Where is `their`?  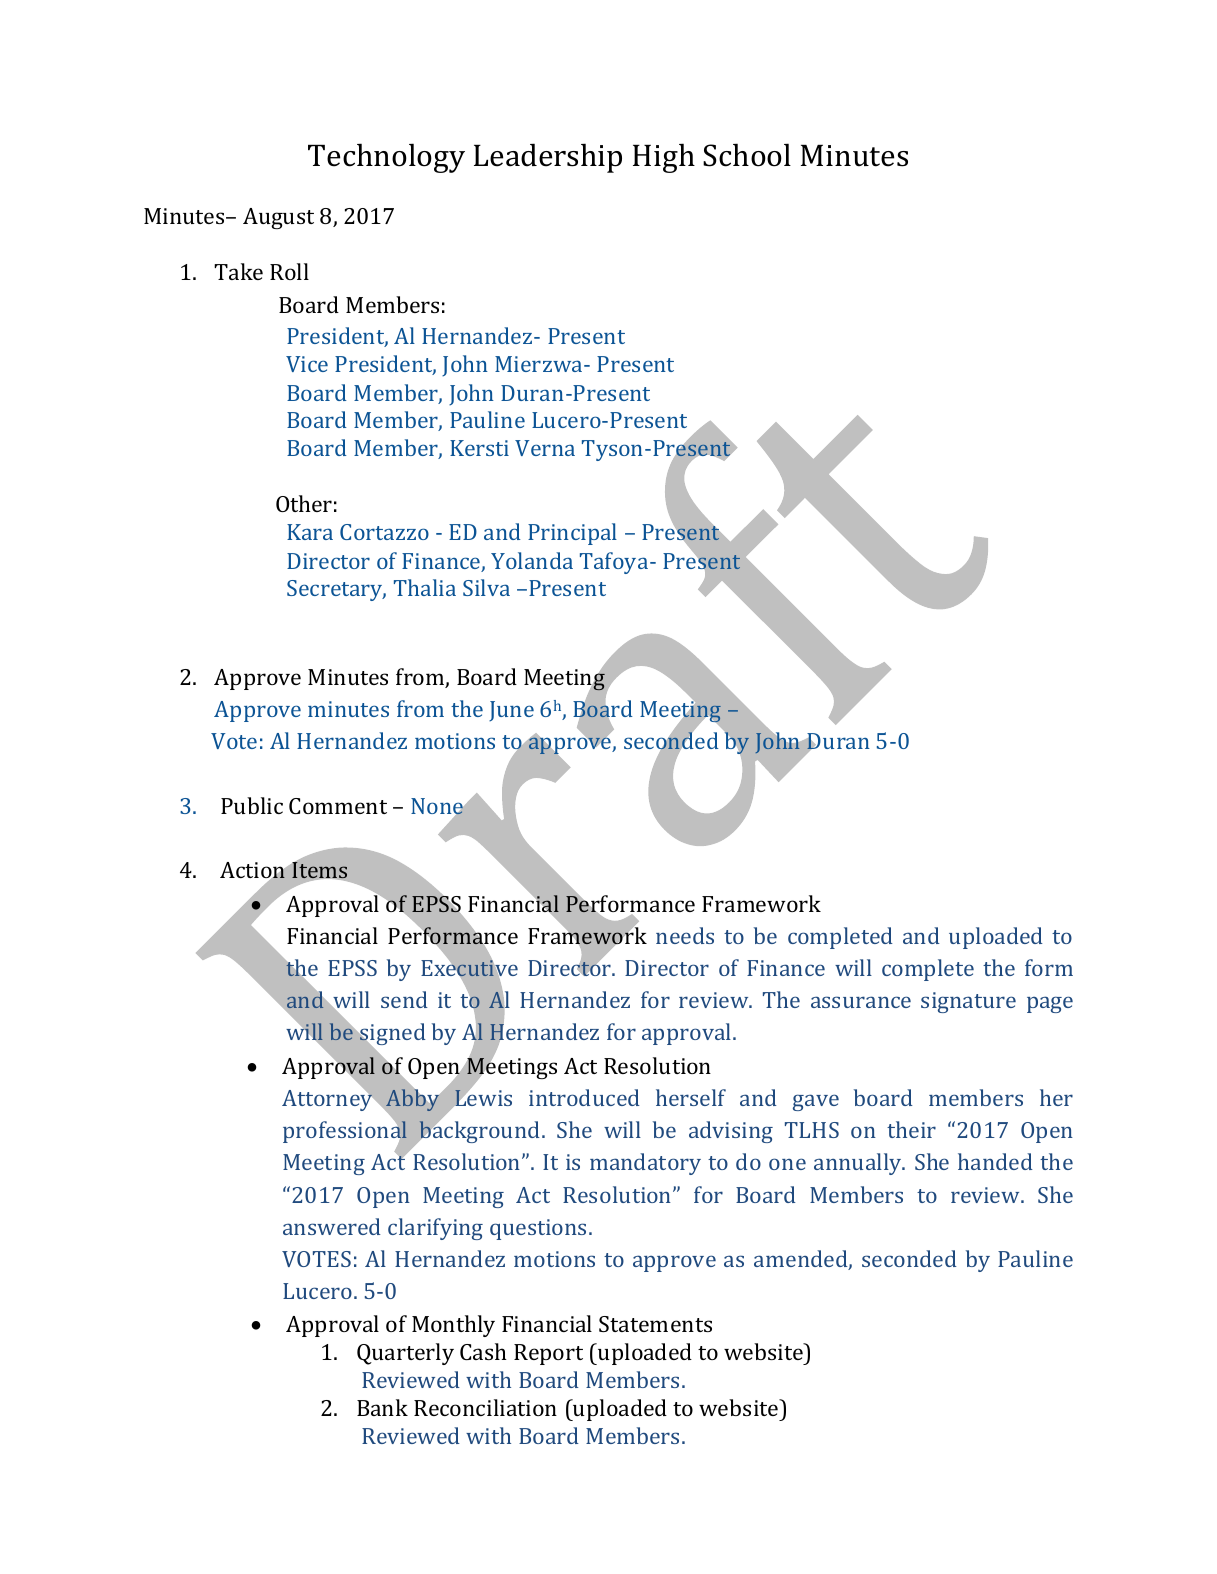
their is located at coordinates (911, 1129).
